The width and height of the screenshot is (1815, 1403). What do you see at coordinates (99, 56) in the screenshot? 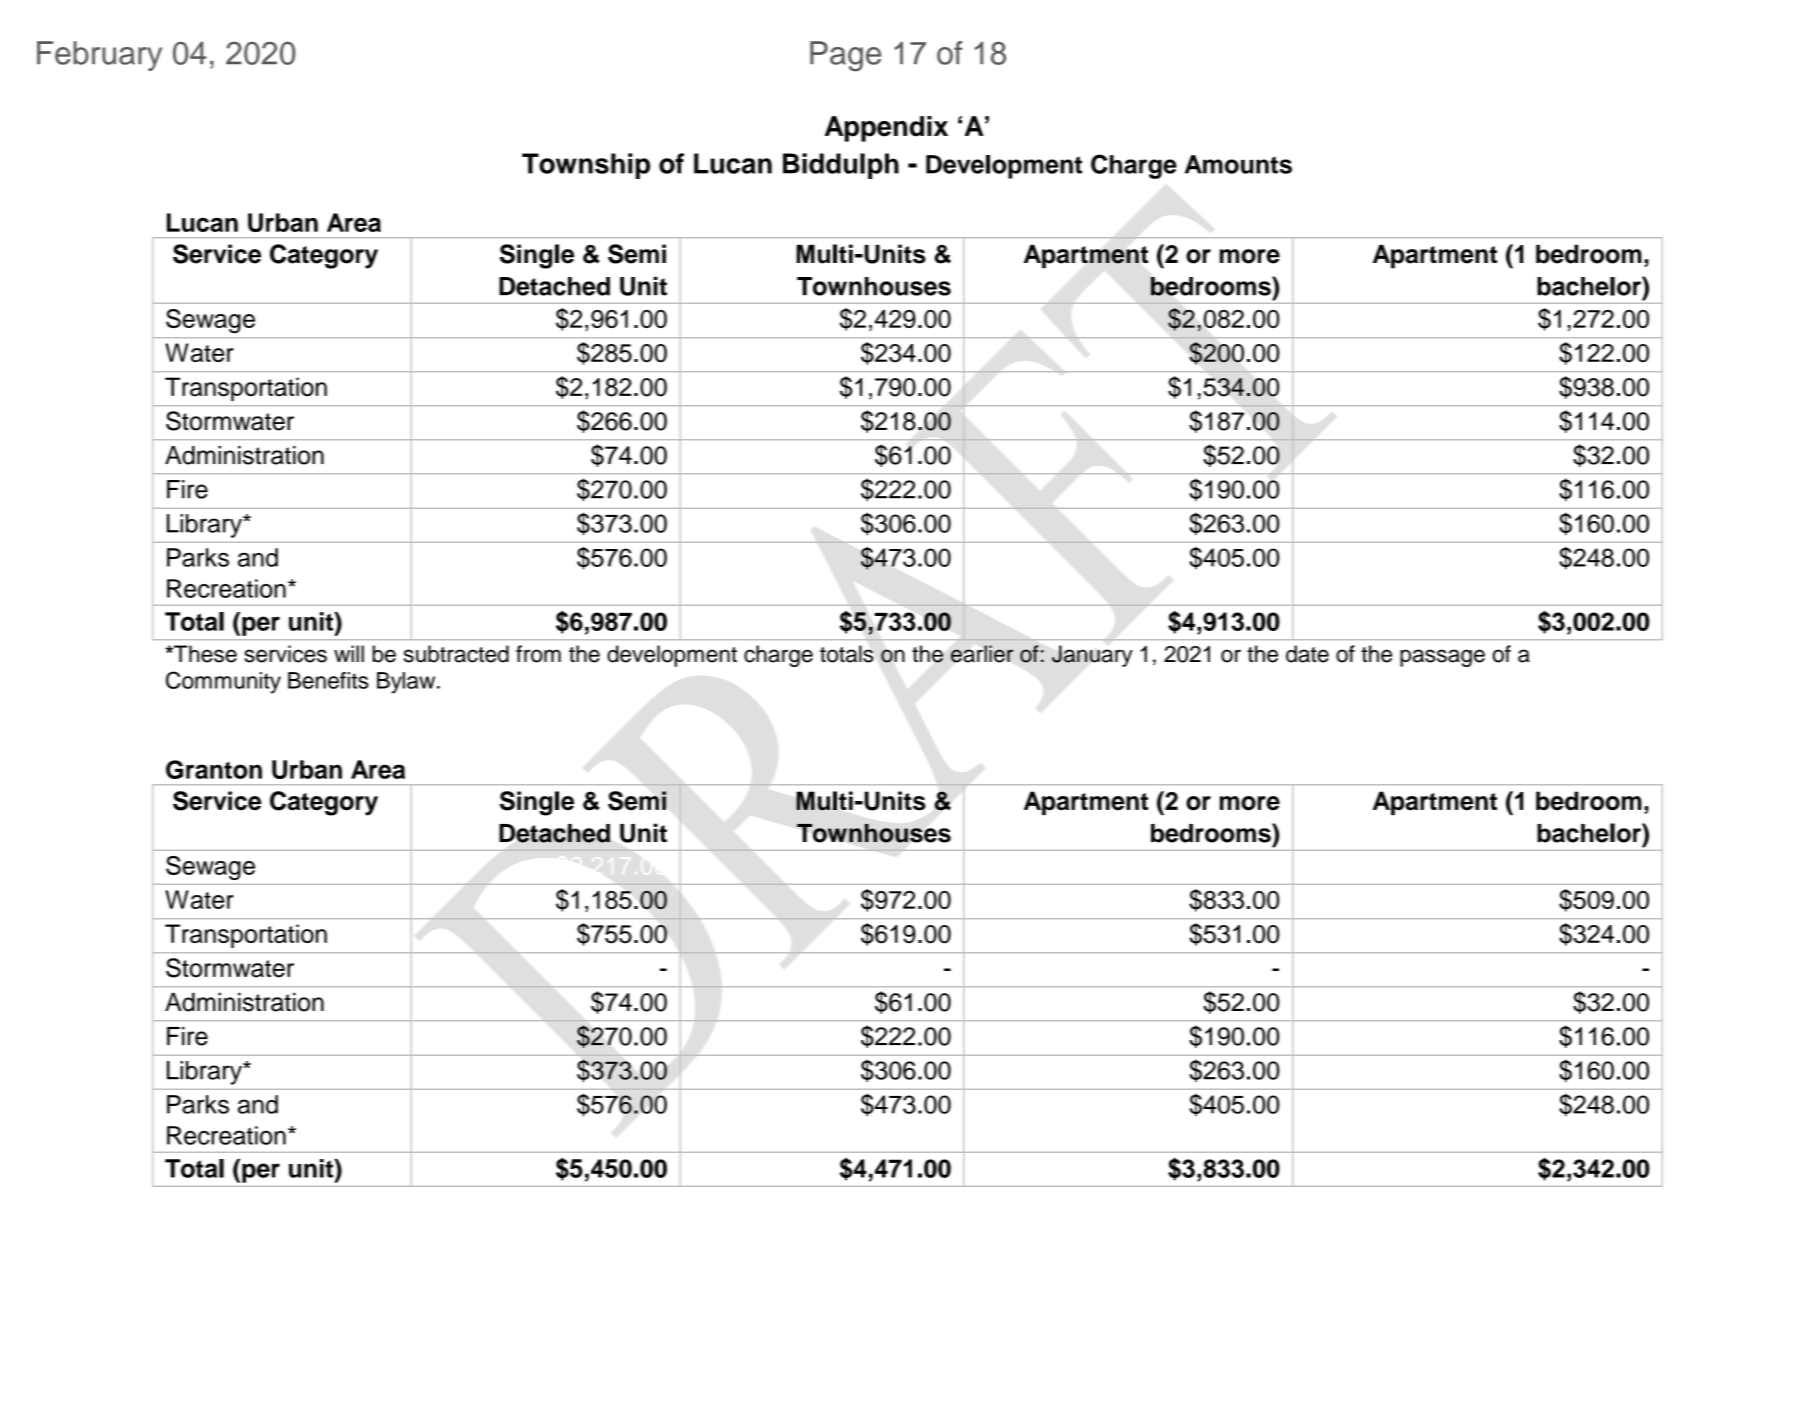
I see `February` at bounding box center [99, 56].
